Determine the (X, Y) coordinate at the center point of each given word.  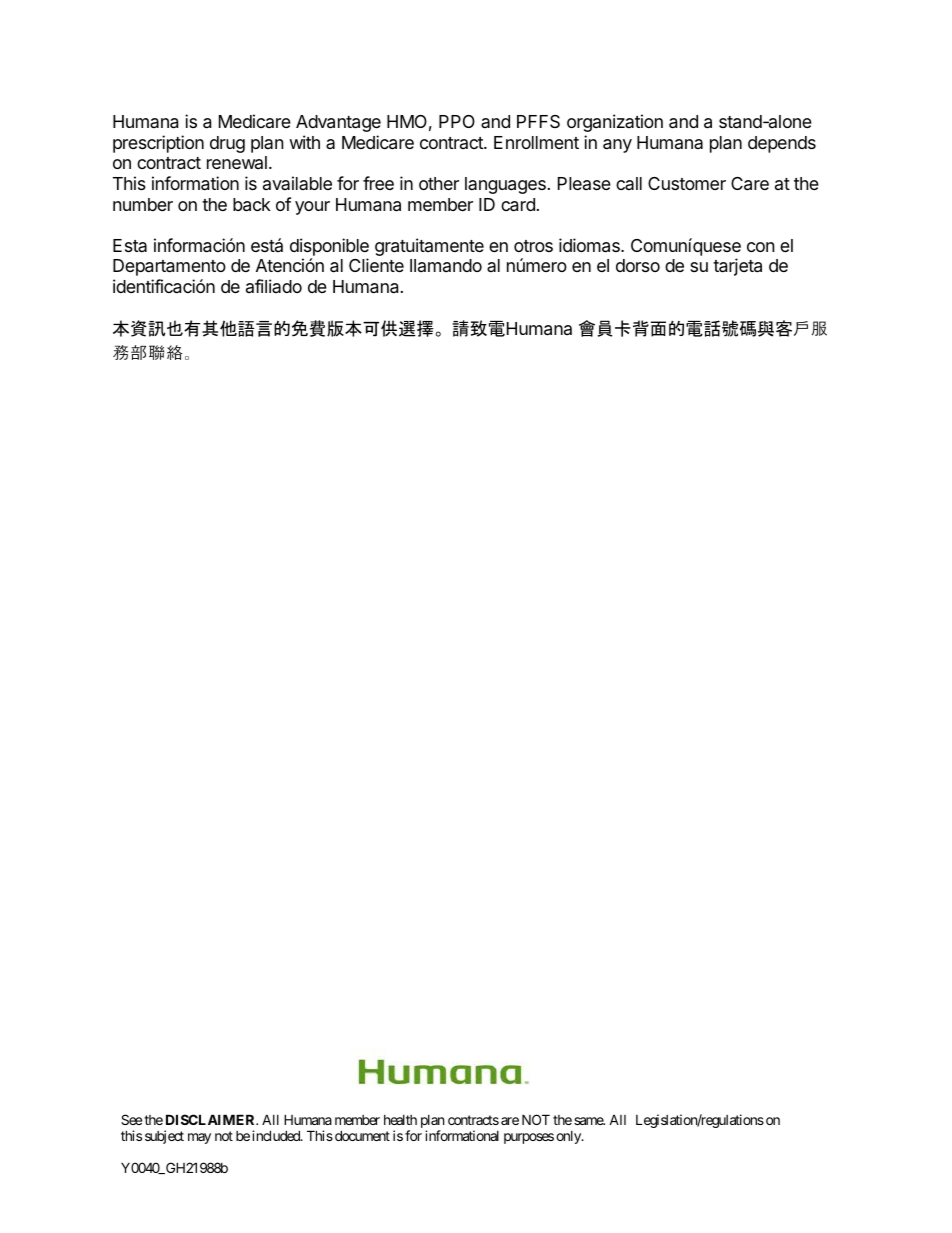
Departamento (169, 267)
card (518, 205)
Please (584, 183)
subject (164, 1137)
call (629, 183)
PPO (457, 121)
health (400, 1120)
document (362, 1135)
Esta (130, 245)
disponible (329, 247)
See (131, 1119)
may (199, 1138)
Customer (687, 183)
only (569, 1137)
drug (227, 144)
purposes (529, 1138)
